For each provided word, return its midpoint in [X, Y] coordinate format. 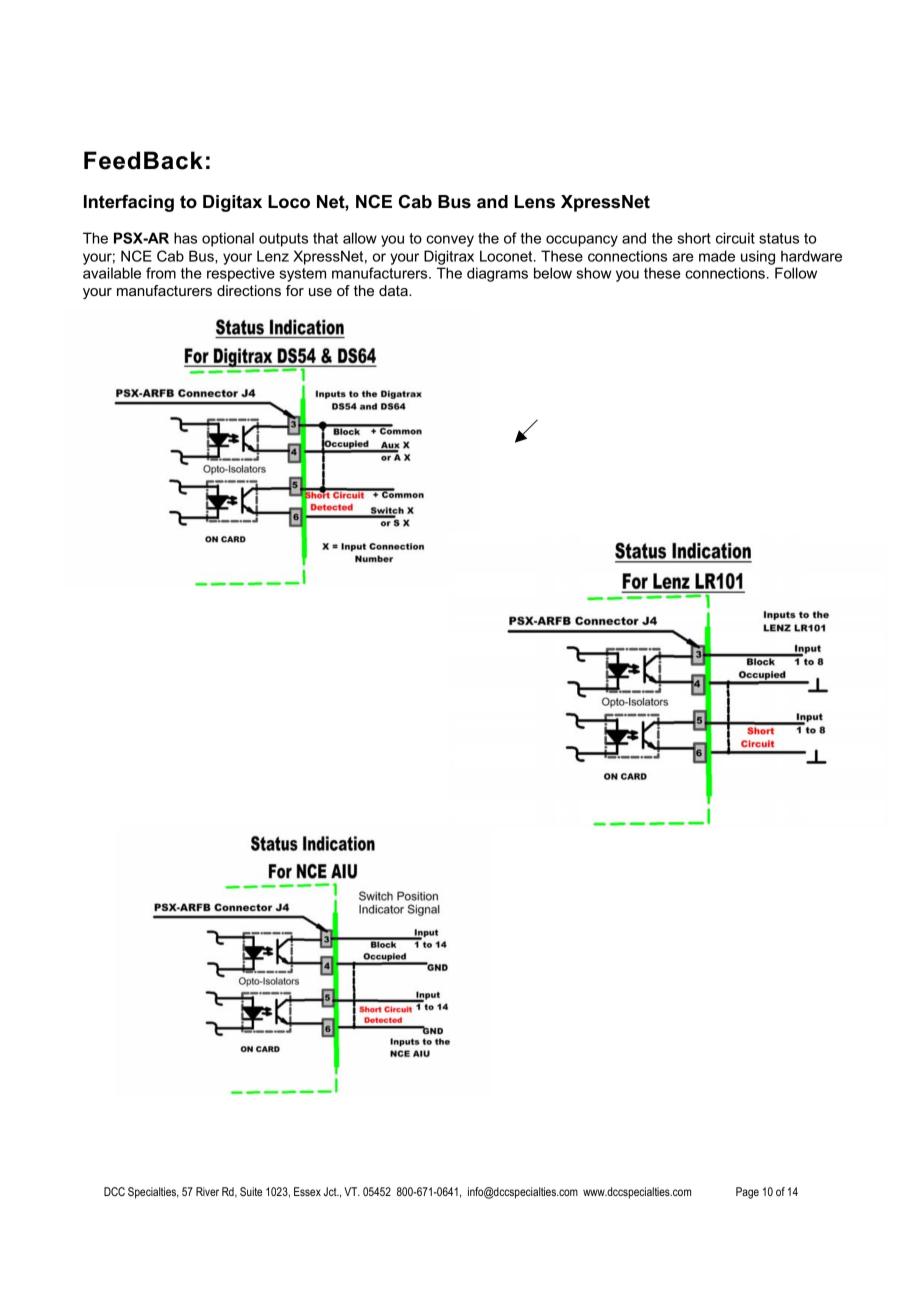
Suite [251, 1191]
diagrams [497, 274]
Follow [796, 273]
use [320, 292]
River [207, 1191]
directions [249, 290]
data [394, 290]
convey [450, 241]
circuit [735, 238]
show [594, 273]
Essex [307, 1191]
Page [747, 1193]
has [185, 238]
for [295, 290]
